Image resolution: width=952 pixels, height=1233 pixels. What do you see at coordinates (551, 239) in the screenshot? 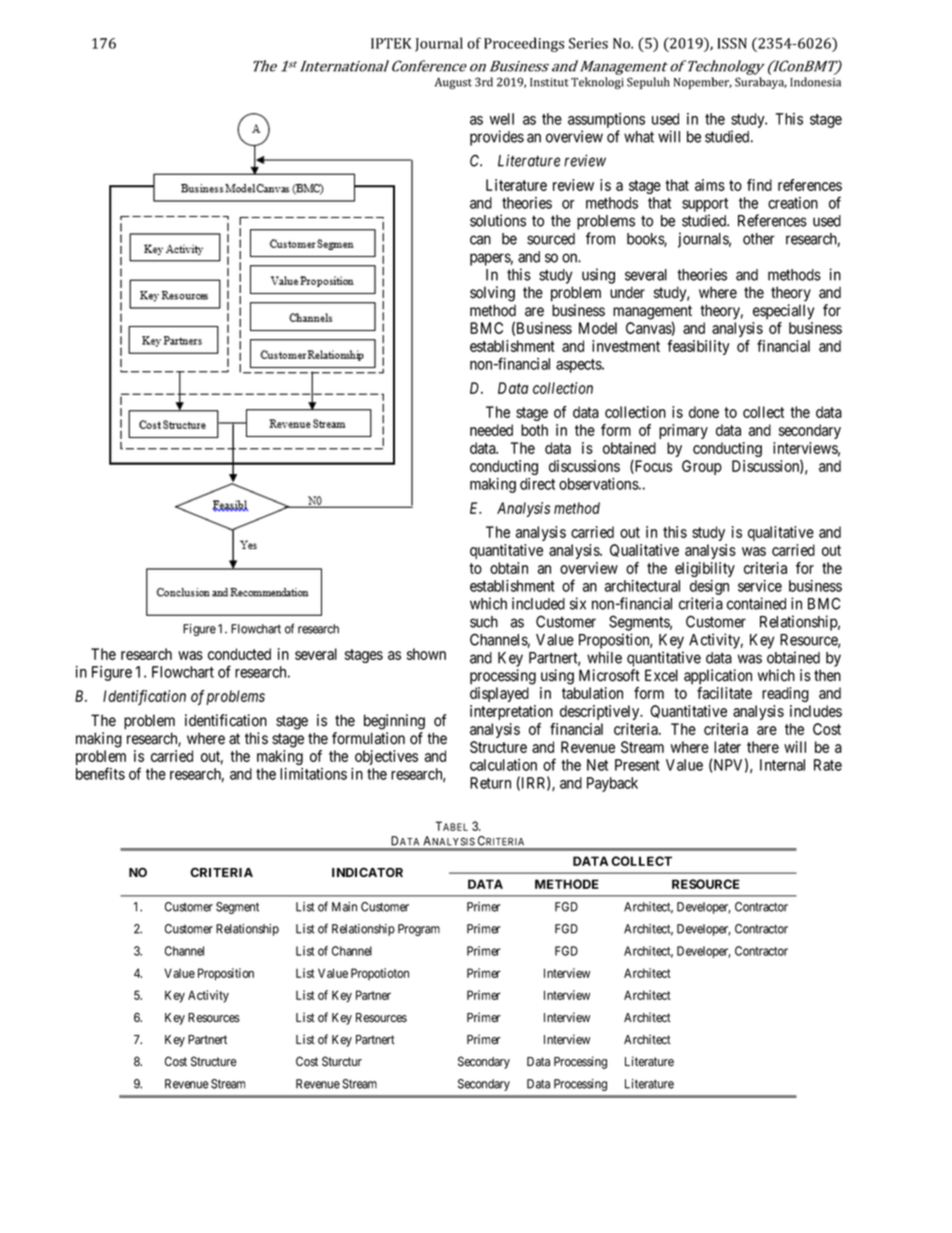
I see `sourced` at bounding box center [551, 239].
